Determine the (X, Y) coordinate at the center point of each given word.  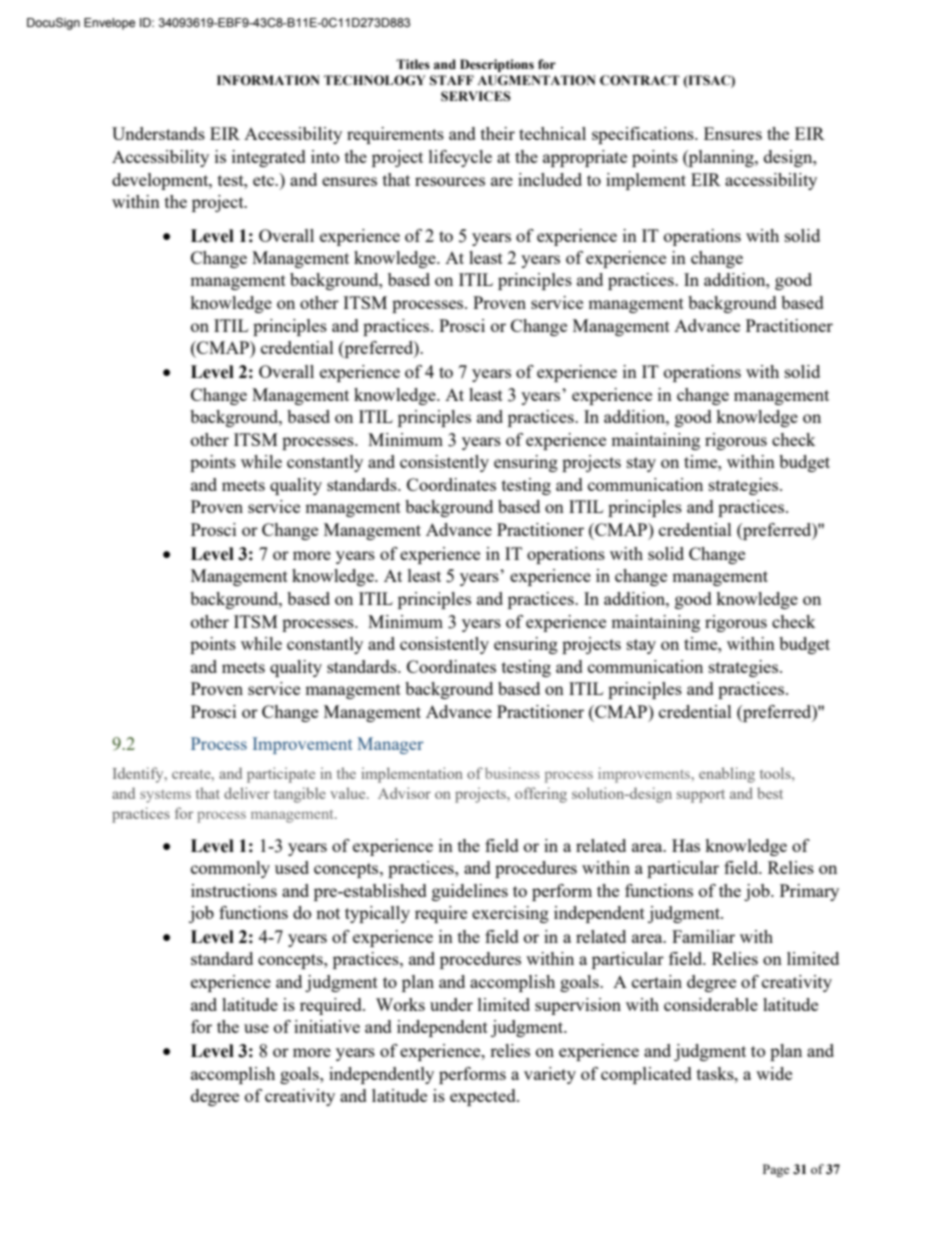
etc (265, 180)
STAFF (452, 80)
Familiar (703, 936)
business (512, 773)
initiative (327, 1026)
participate (281, 775)
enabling (727, 775)
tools (776, 773)
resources (450, 181)
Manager (390, 745)
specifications (644, 135)
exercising (510, 914)
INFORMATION (268, 80)
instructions (234, 890)
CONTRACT (640, 80)
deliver (247, 793)
